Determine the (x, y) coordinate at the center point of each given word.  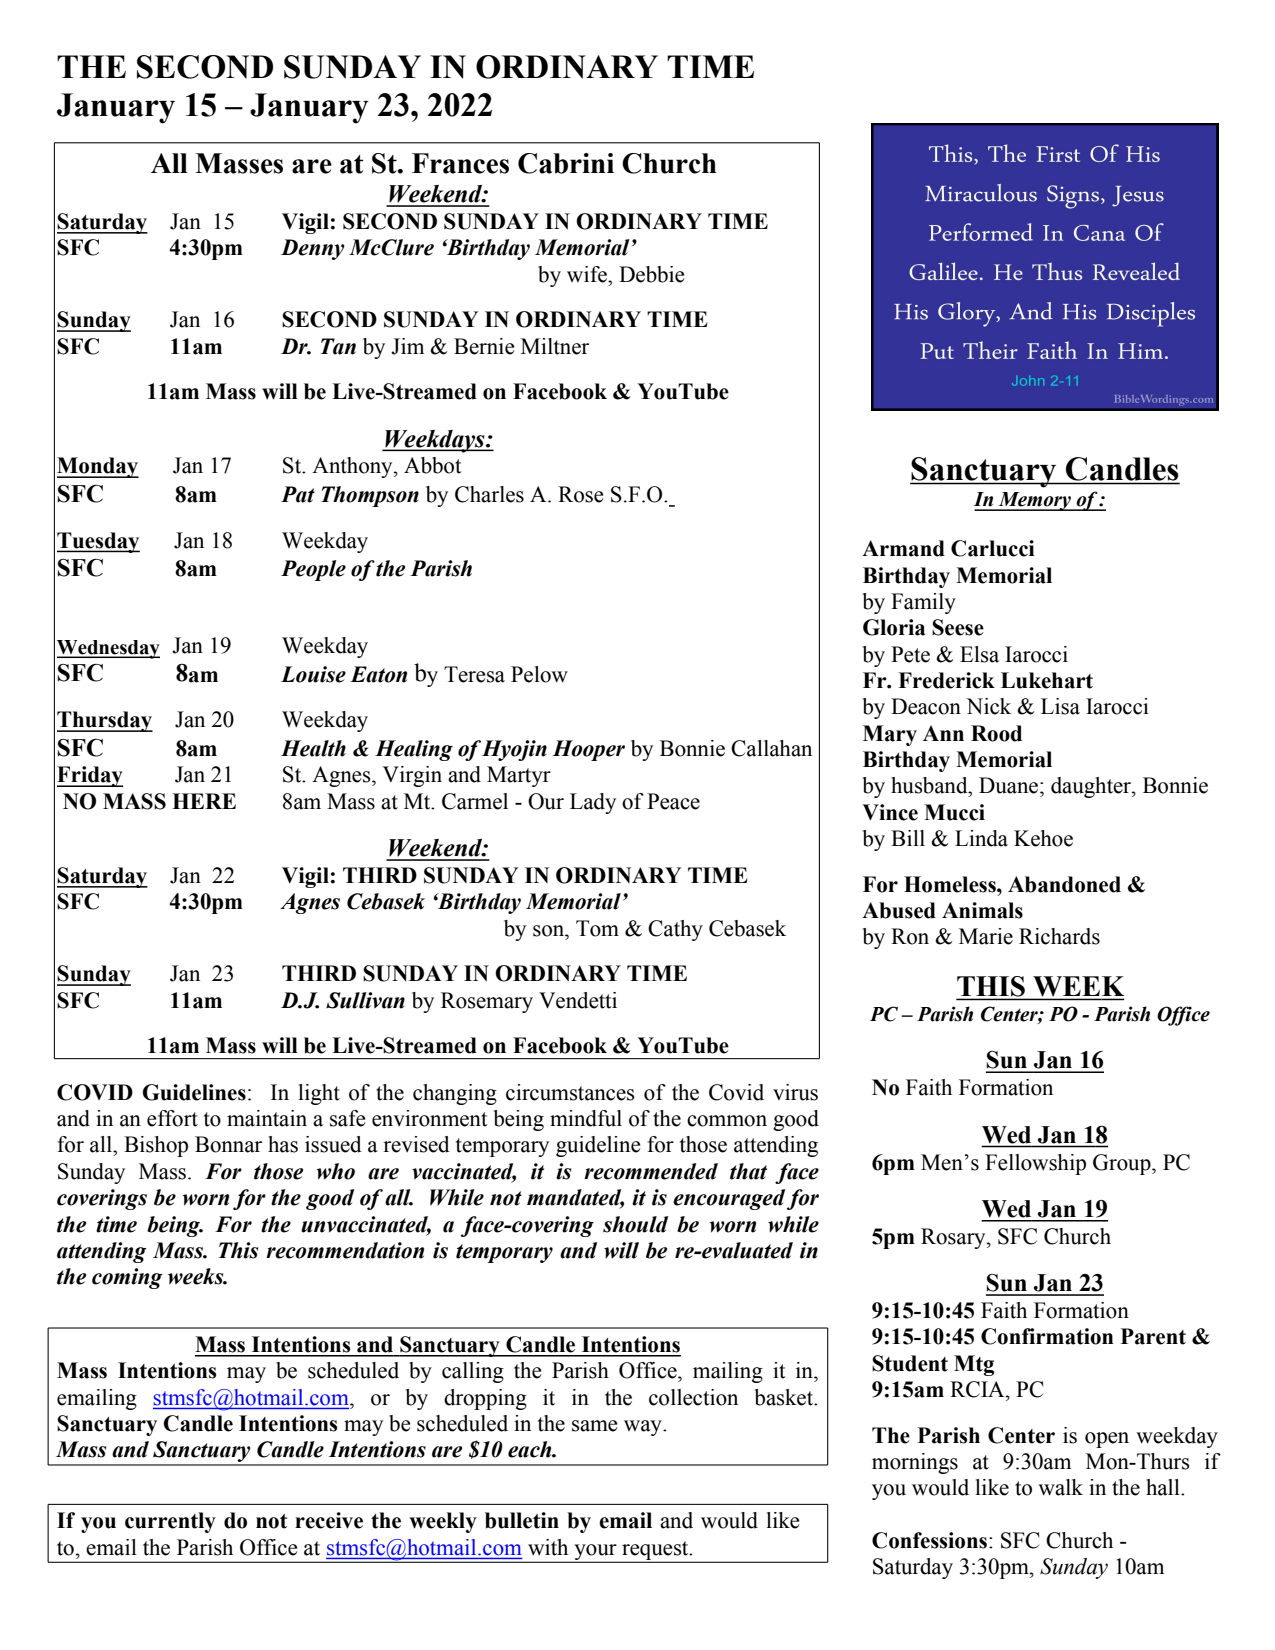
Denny (313, 249)
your (595, 1553)
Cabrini (566, 163)
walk (1060, 1487)
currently (170, 1522)
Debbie (652, 274)
